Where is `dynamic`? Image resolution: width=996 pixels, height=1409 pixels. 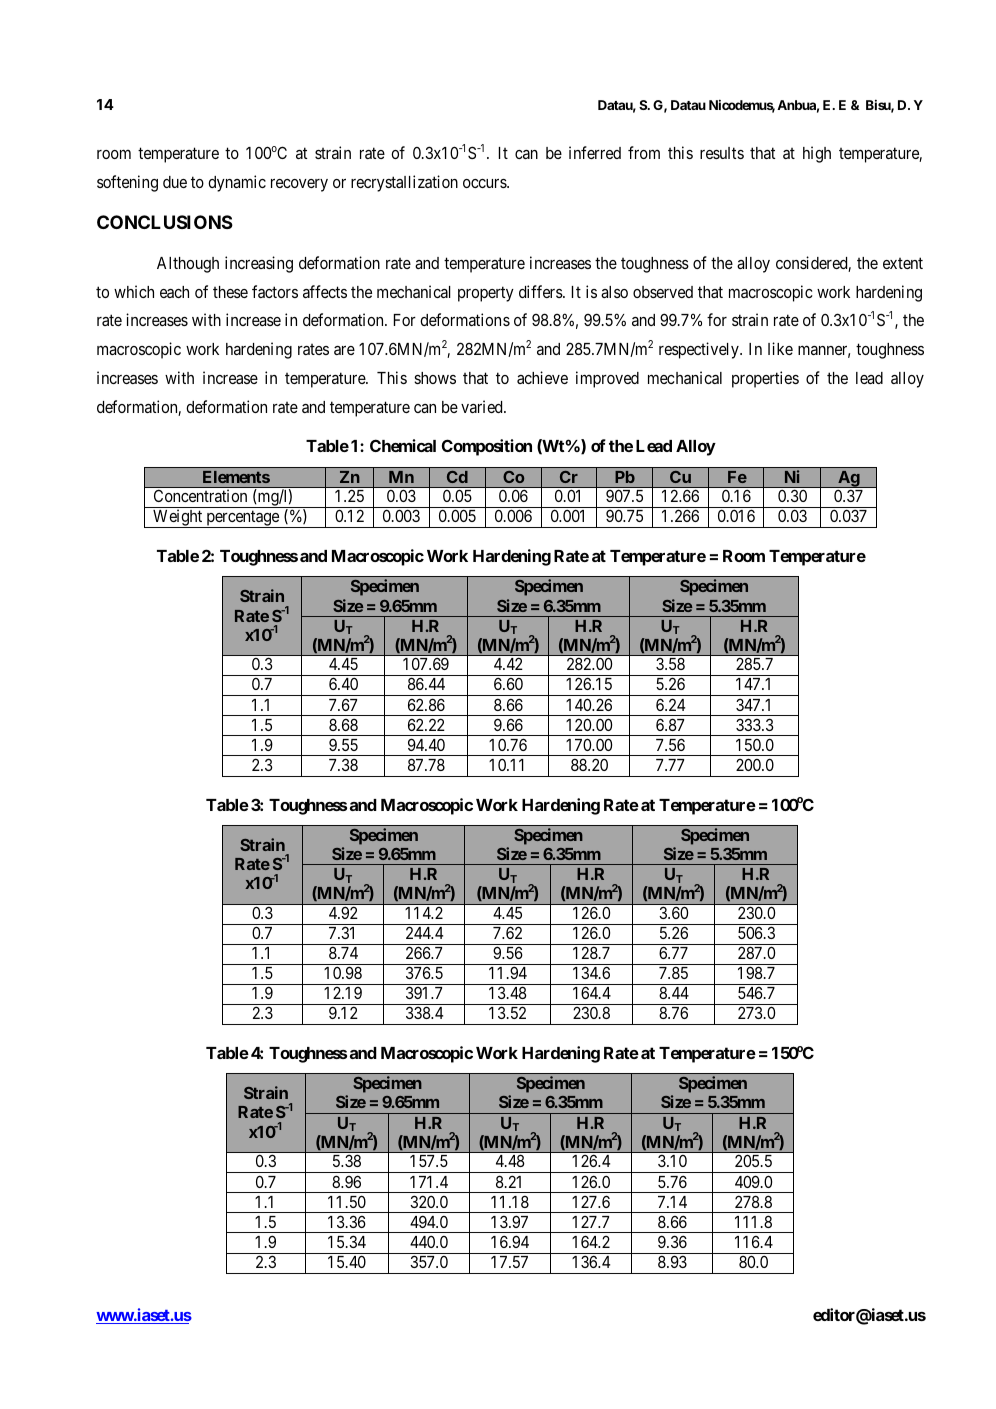
dynamic is located at coordinates (237, 183).
